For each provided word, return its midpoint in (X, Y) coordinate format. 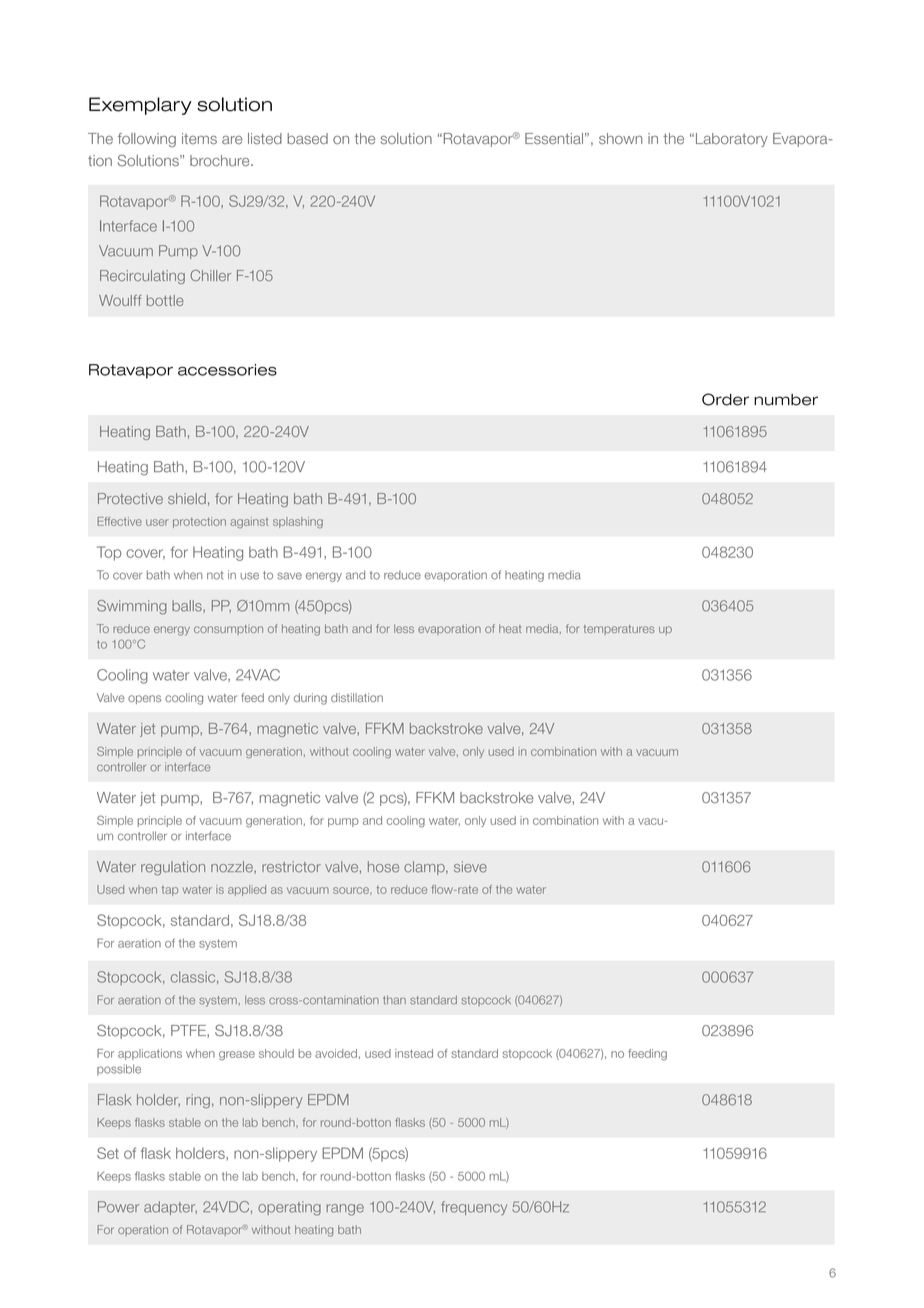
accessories (227, 370)
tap (170, 891)
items (199, 138)
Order (725, 399)
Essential (554, 138)
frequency (474, 1208)
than (394, 1000)
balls (188, 606)
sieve (470, 867)
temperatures (619, 630)
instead (414, 1053)
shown (620, 138)
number (786, 400)
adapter (170, 1208)
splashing (298, 522)
